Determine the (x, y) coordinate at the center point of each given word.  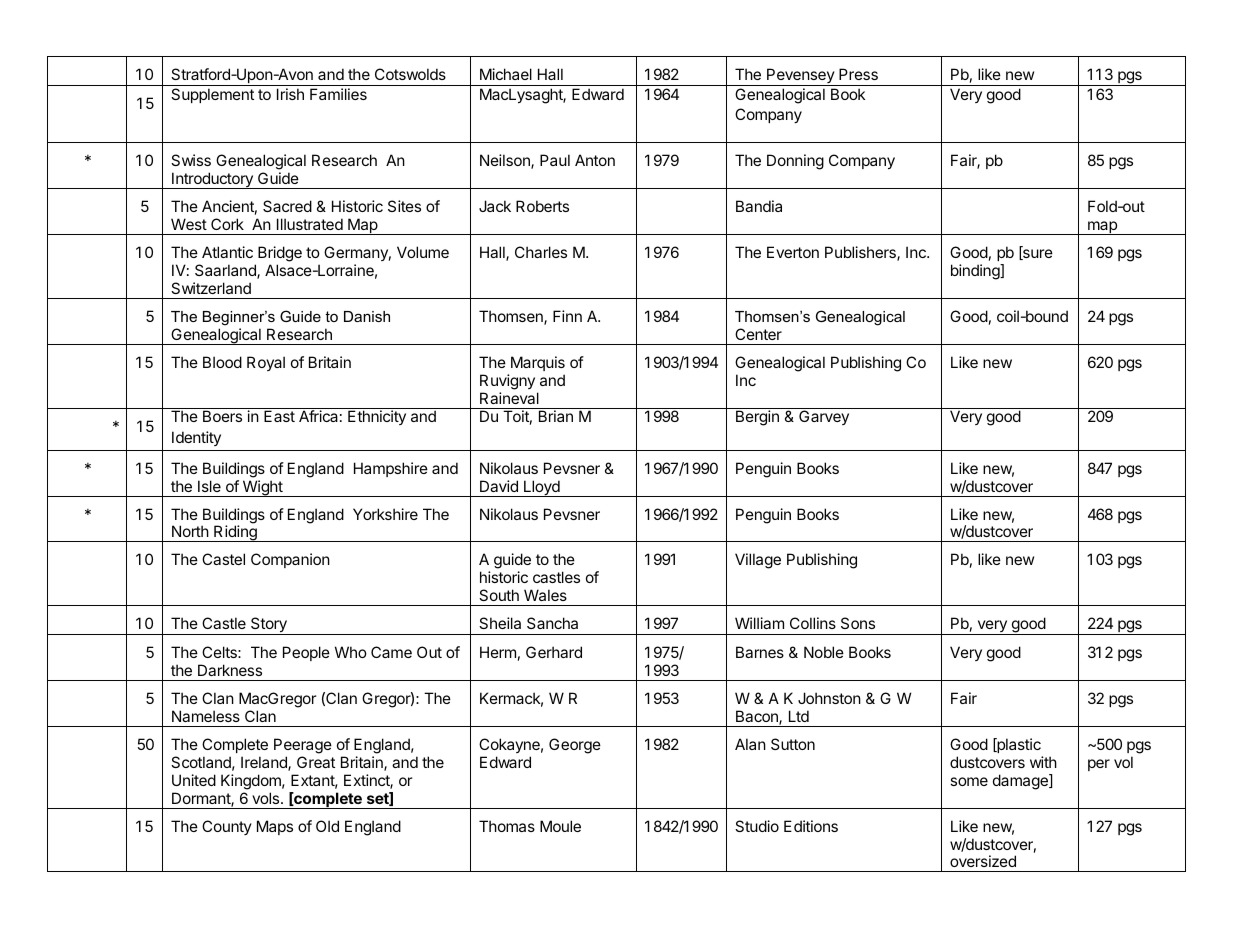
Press (858, 74)
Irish (290, 94)
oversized (983, 861)
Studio (757, 826)
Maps (275, 827)
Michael (506, 74)
